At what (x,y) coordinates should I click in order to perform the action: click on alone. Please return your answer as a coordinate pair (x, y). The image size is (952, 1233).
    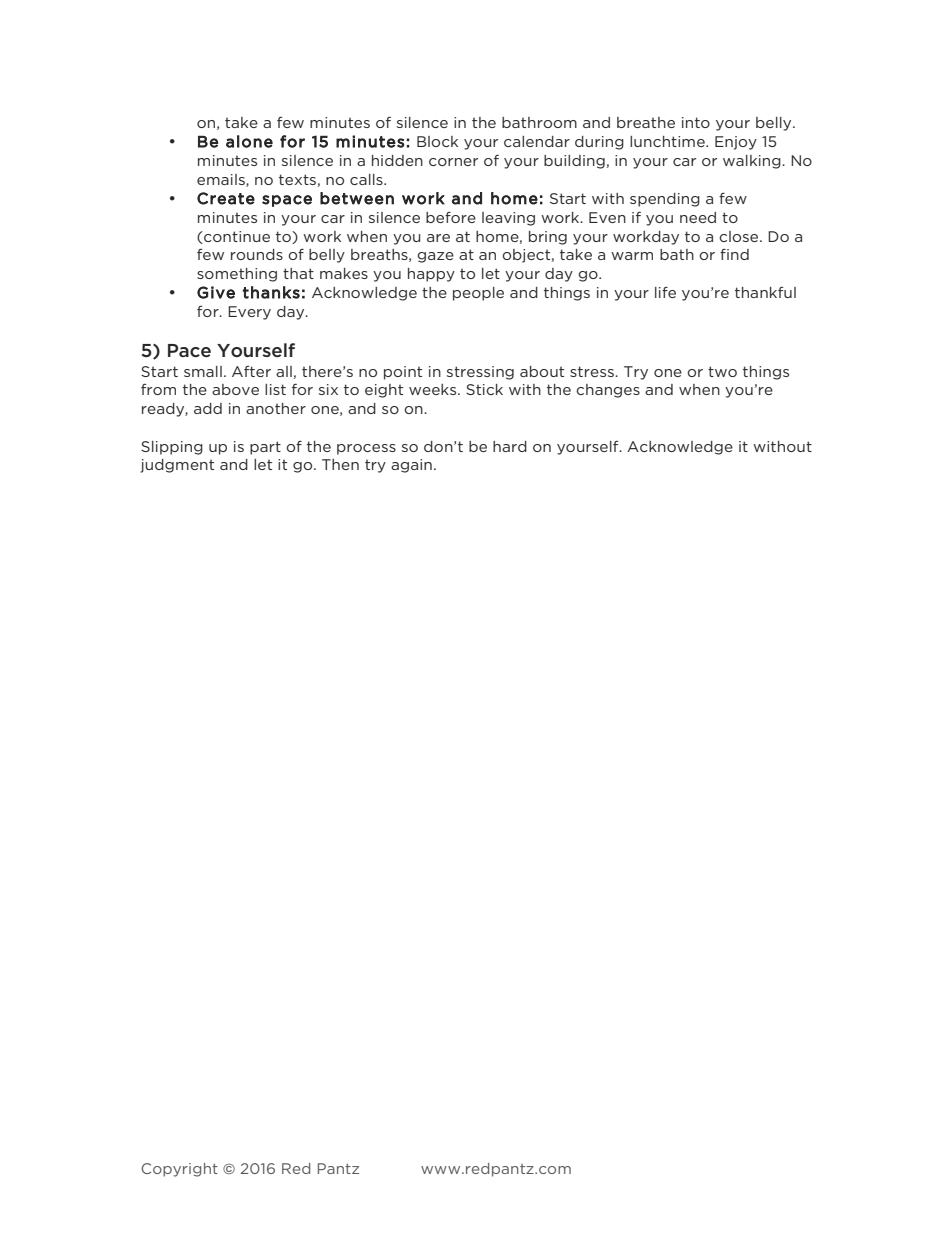
    Looking at the image, I should click on (249, 141).
